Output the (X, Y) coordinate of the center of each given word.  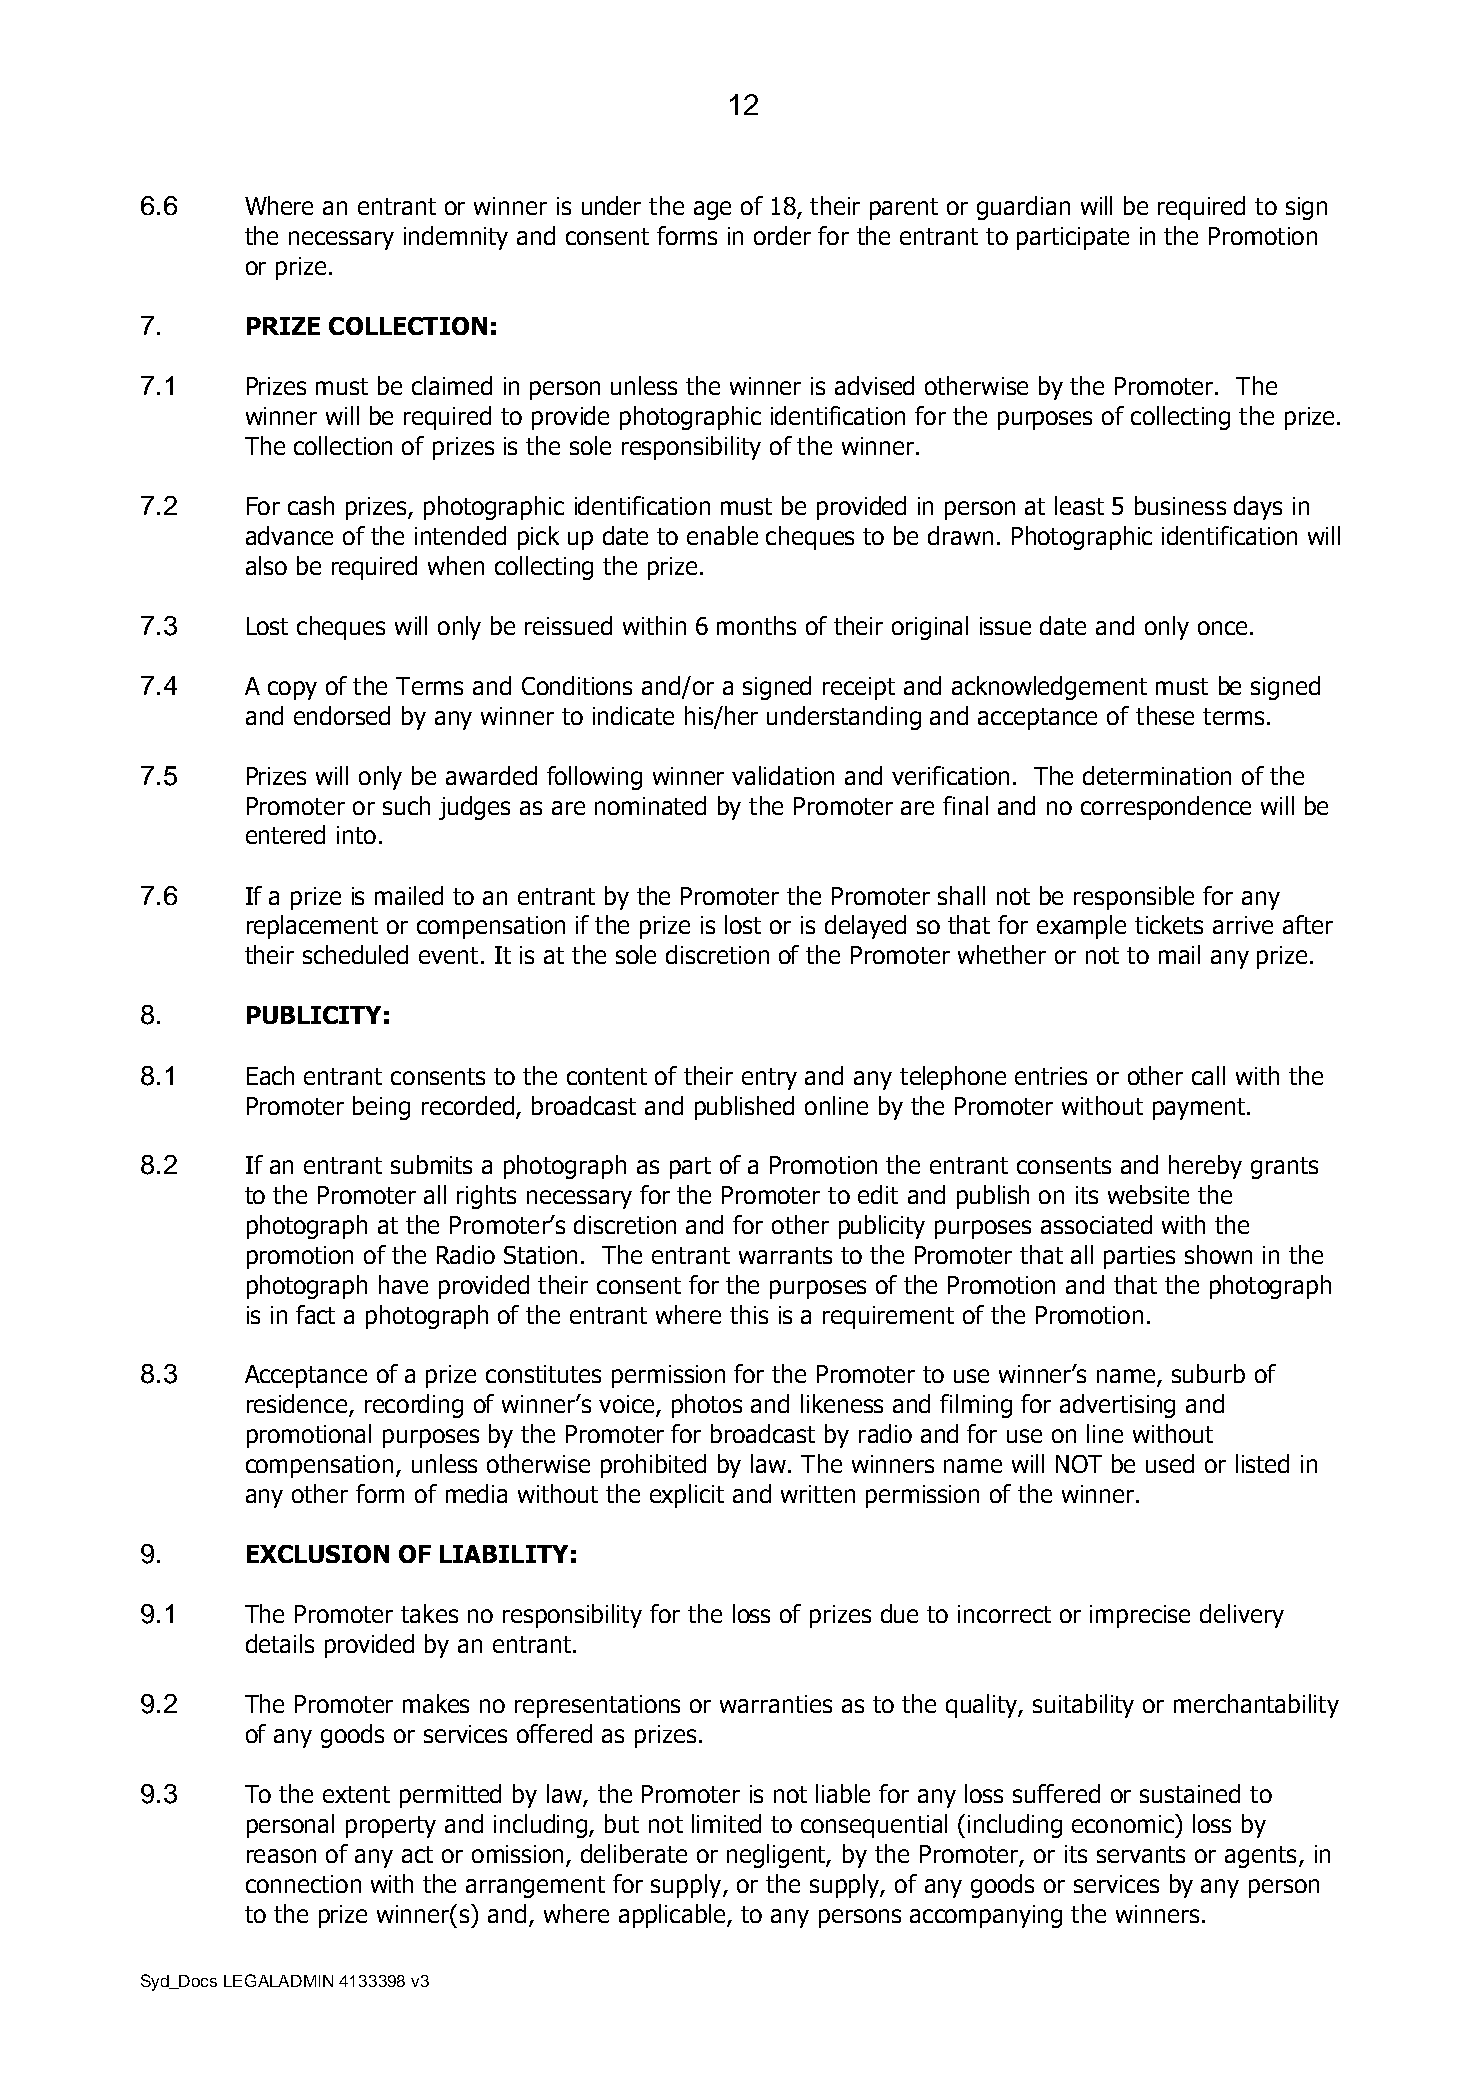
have (403, 1284)
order (782, 235)
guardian (1023, 208)
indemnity (456, 238)
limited (726, 1823)
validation (783, 775)
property (391, 1827)
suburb (1208, 1373)
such (406, 805)
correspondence (1166, 808)
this (749, 1314)
